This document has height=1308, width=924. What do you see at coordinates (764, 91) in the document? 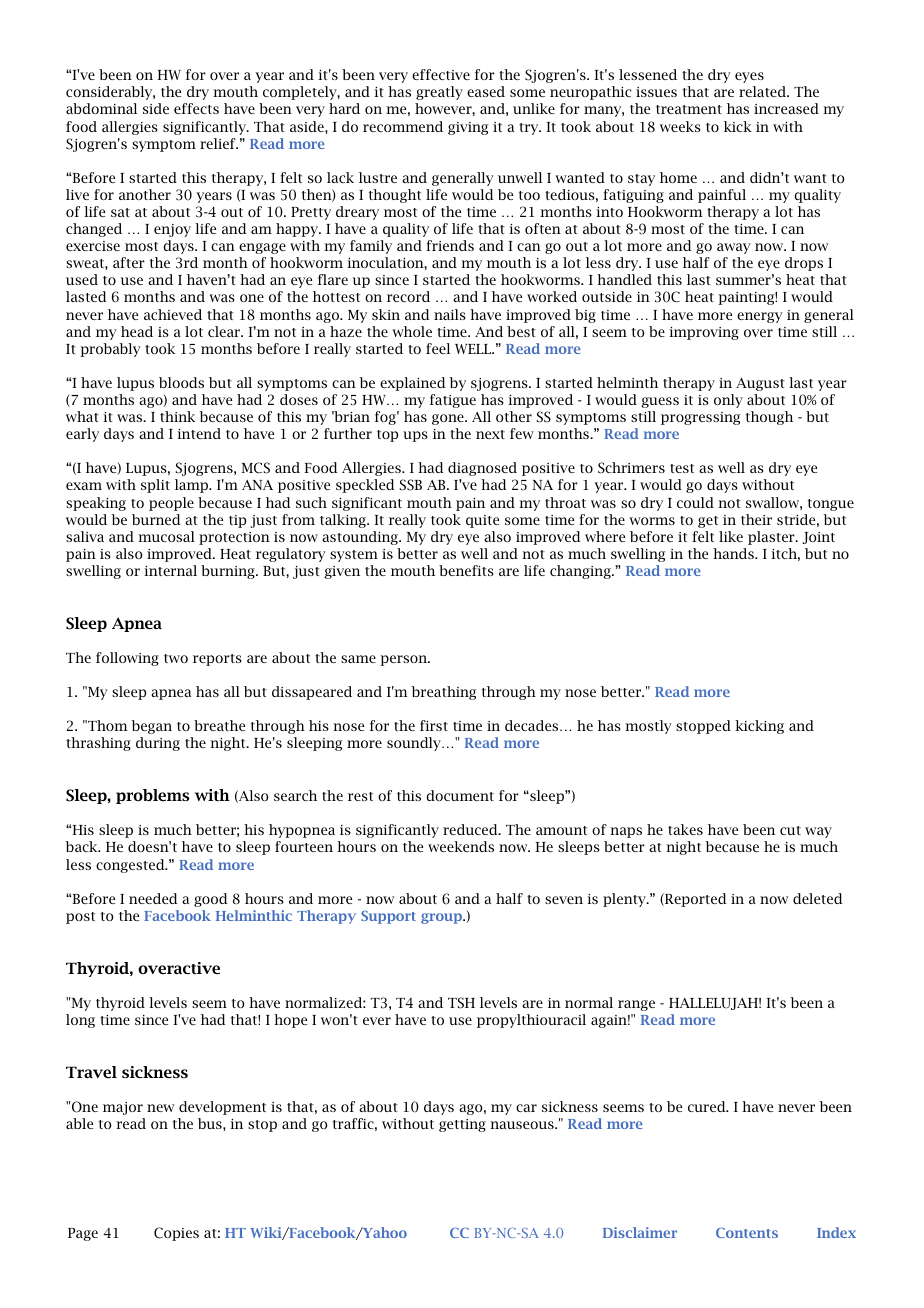
I see `related` at bounding box center [764, 91].
